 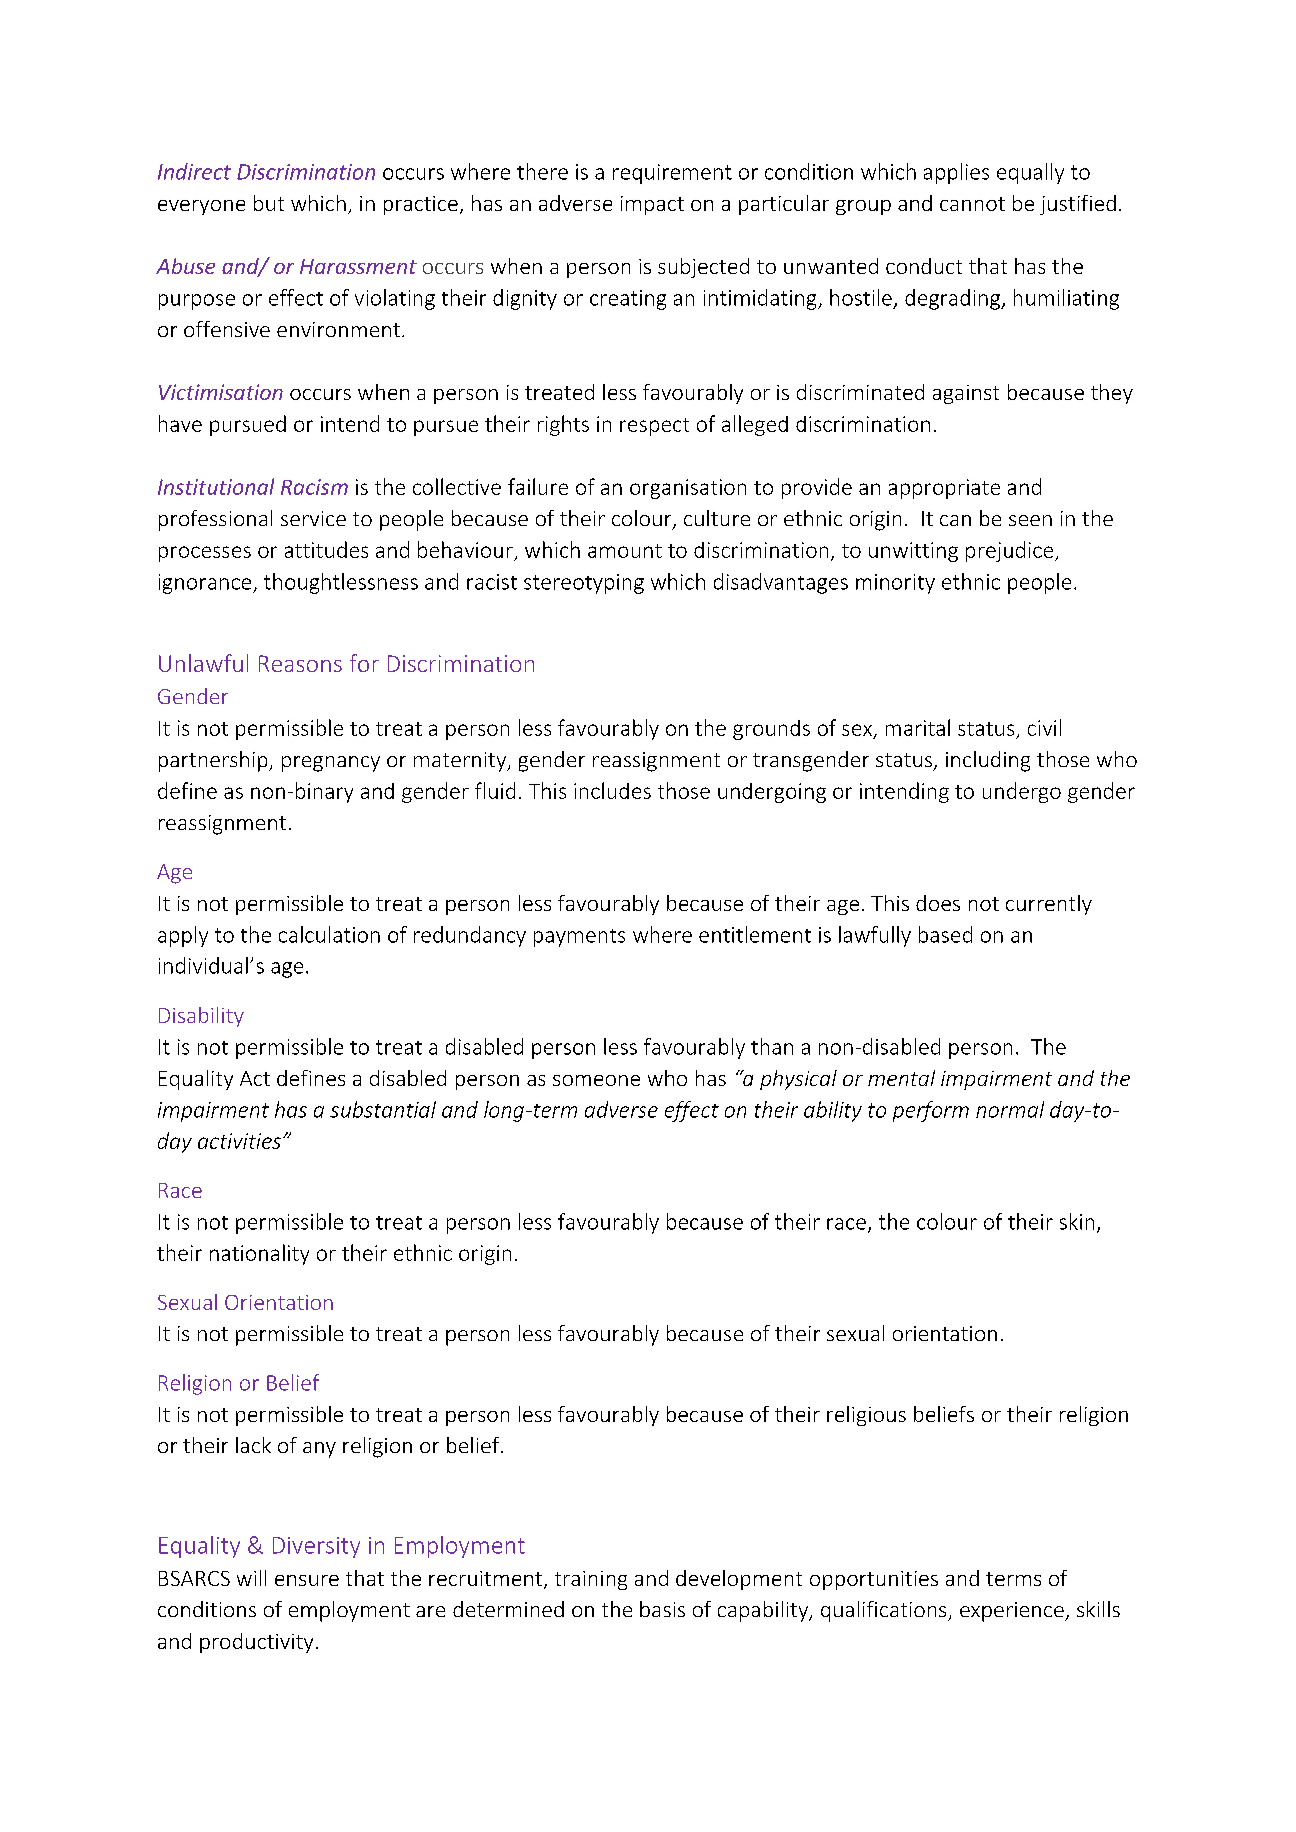 What do you see at coordinates (1077, 1221) in the screenshot?
I see `skin` at bounding box center [1077, 1221].
